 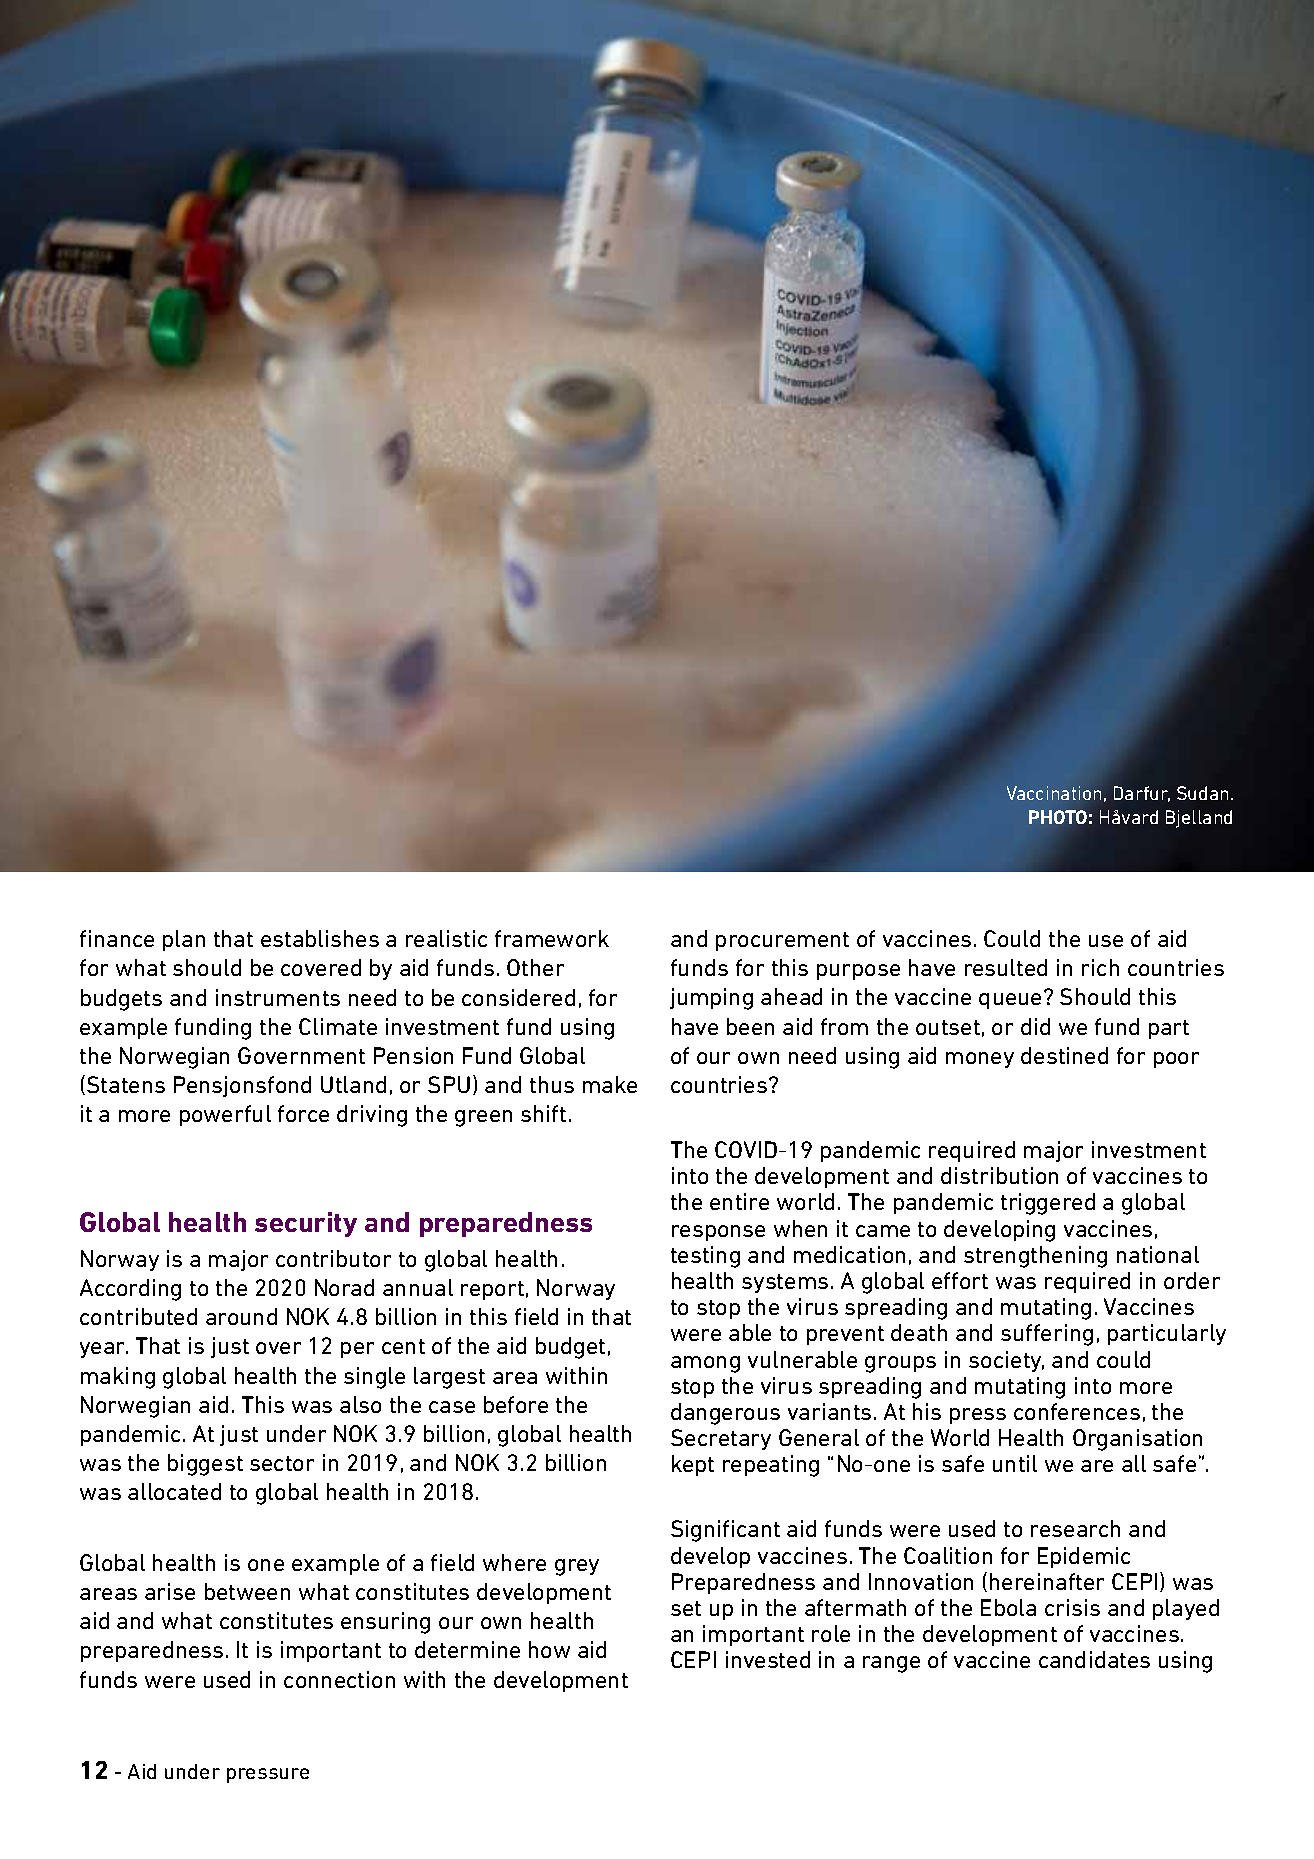 What do you see at coordinates (552, 938) in the image?
I see `framework` at bounding box center [552, 938].
